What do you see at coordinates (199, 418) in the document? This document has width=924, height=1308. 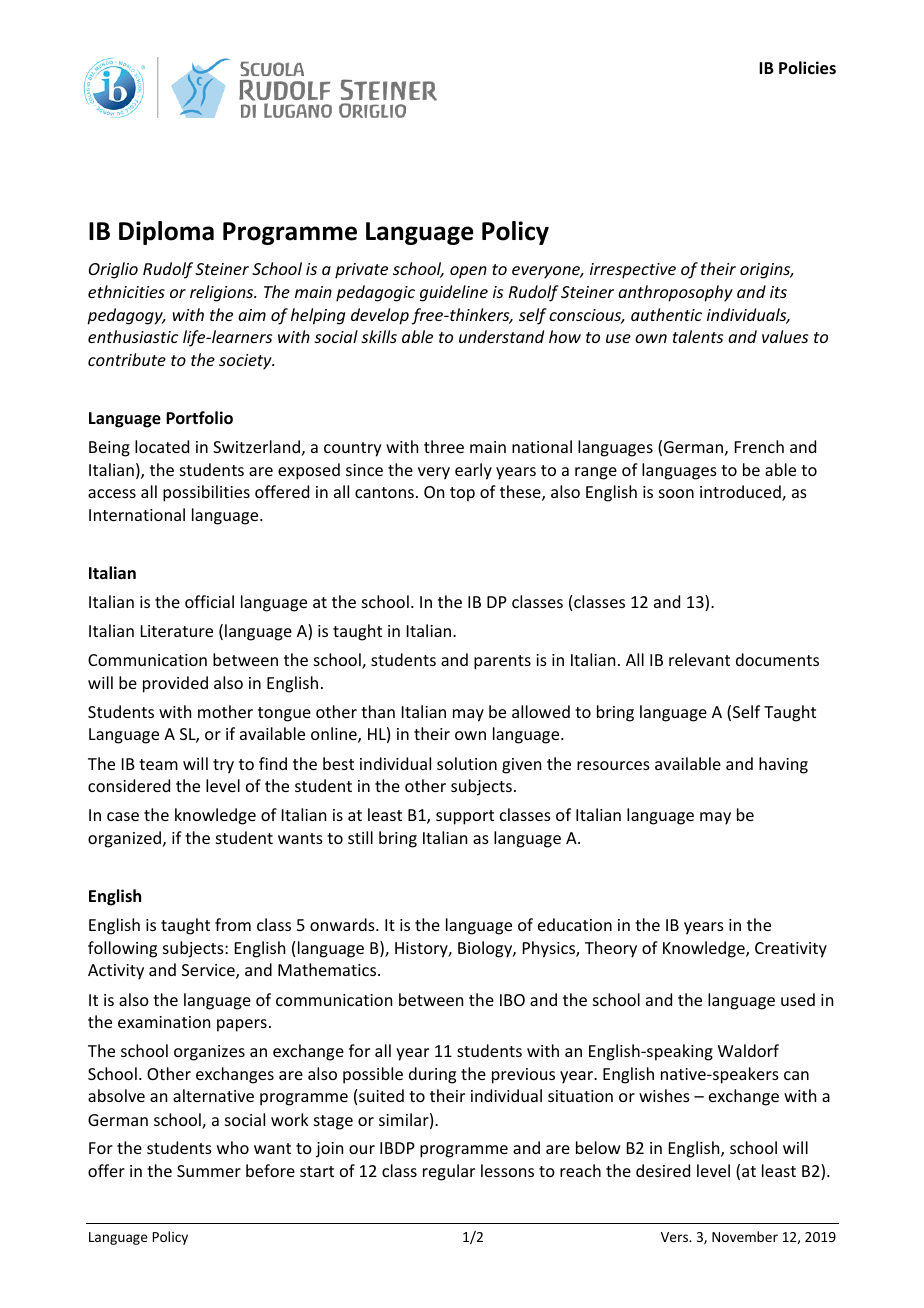 I see `Portfolio` at bounding box center [199, 418].
